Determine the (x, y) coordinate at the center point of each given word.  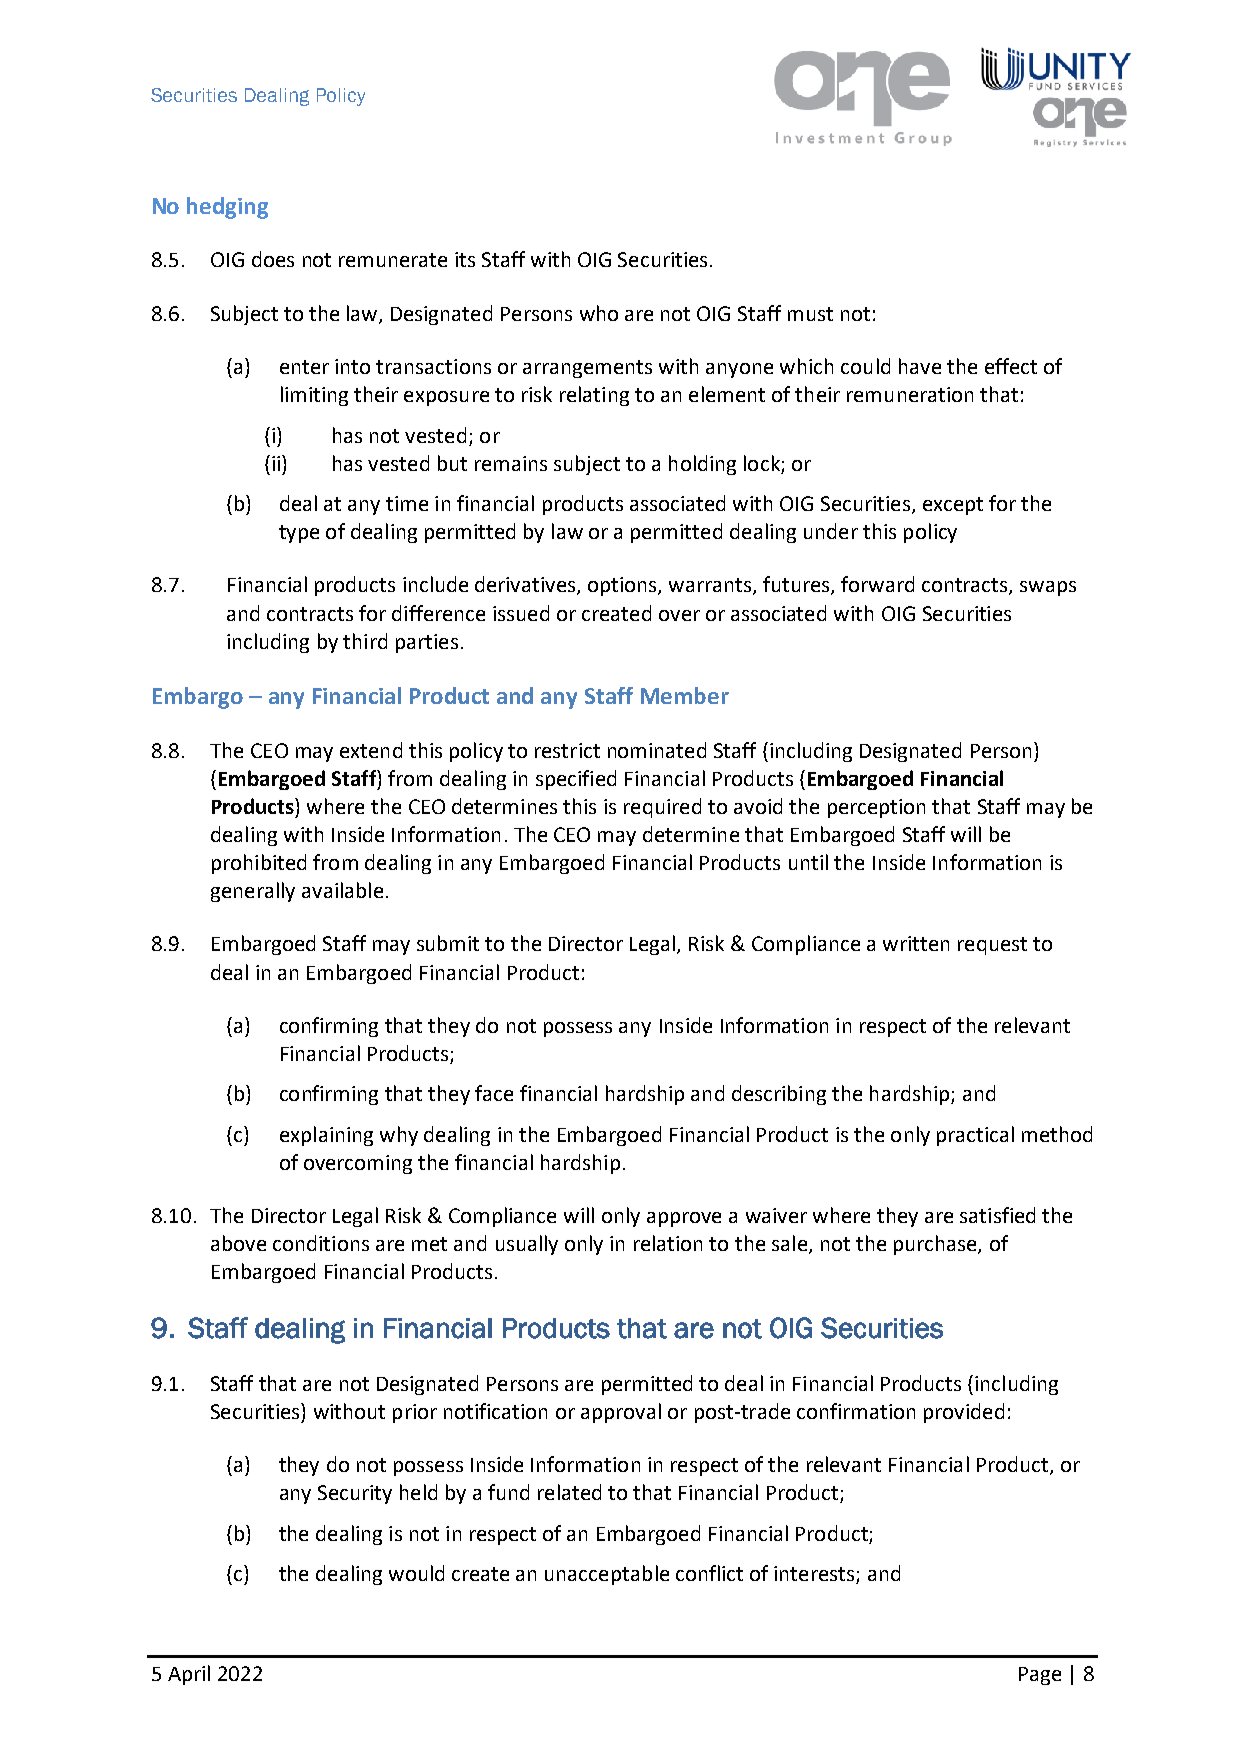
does (273, 259)
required (662, 808)
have (920, 366)
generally (253, 892)
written (916, 943)
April (189, 1675)
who (599, 313)
